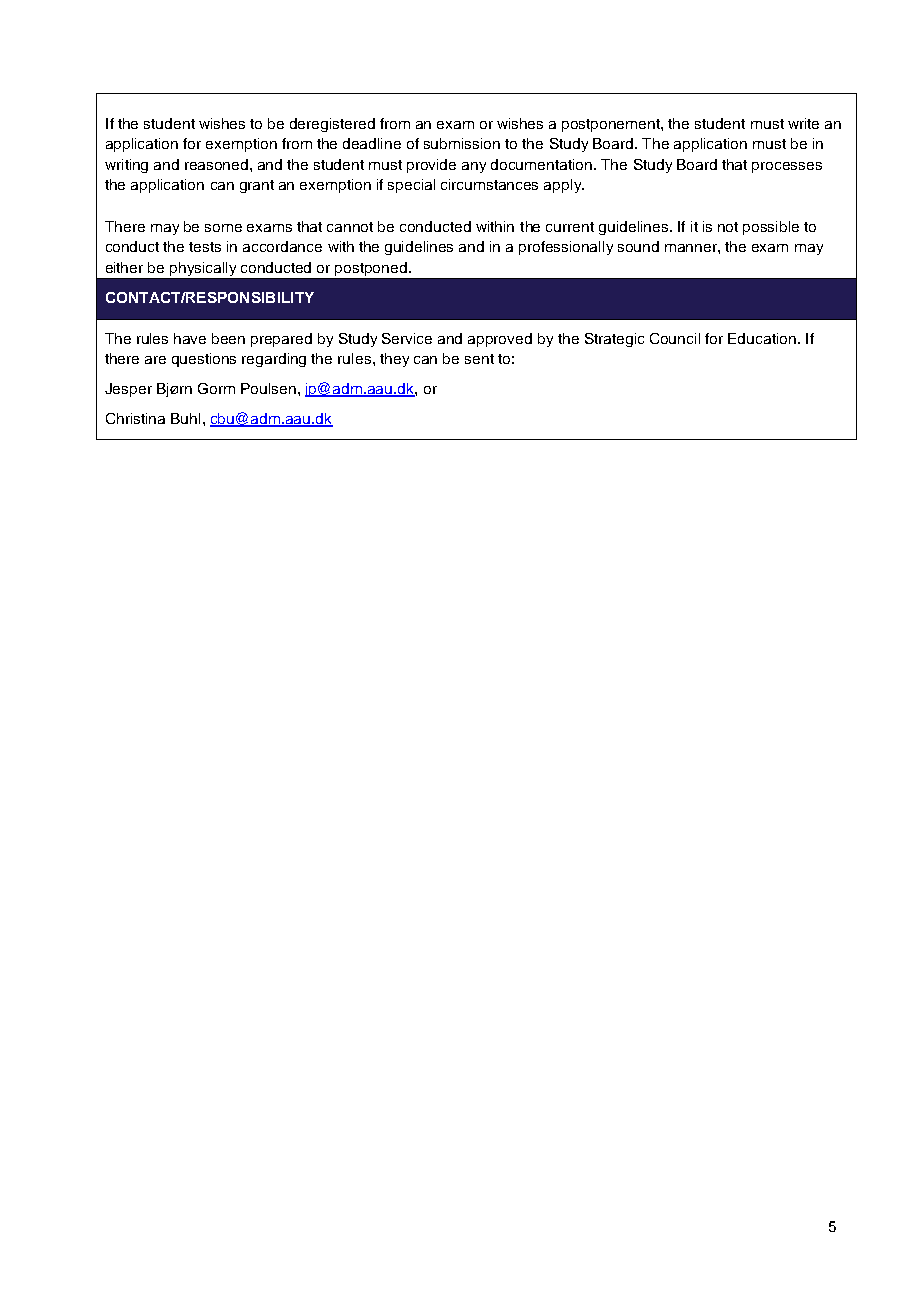  What do you see at coordinates (566, 248) in the screenshot?
I see `professionally` at bounding box center [566, 248].
